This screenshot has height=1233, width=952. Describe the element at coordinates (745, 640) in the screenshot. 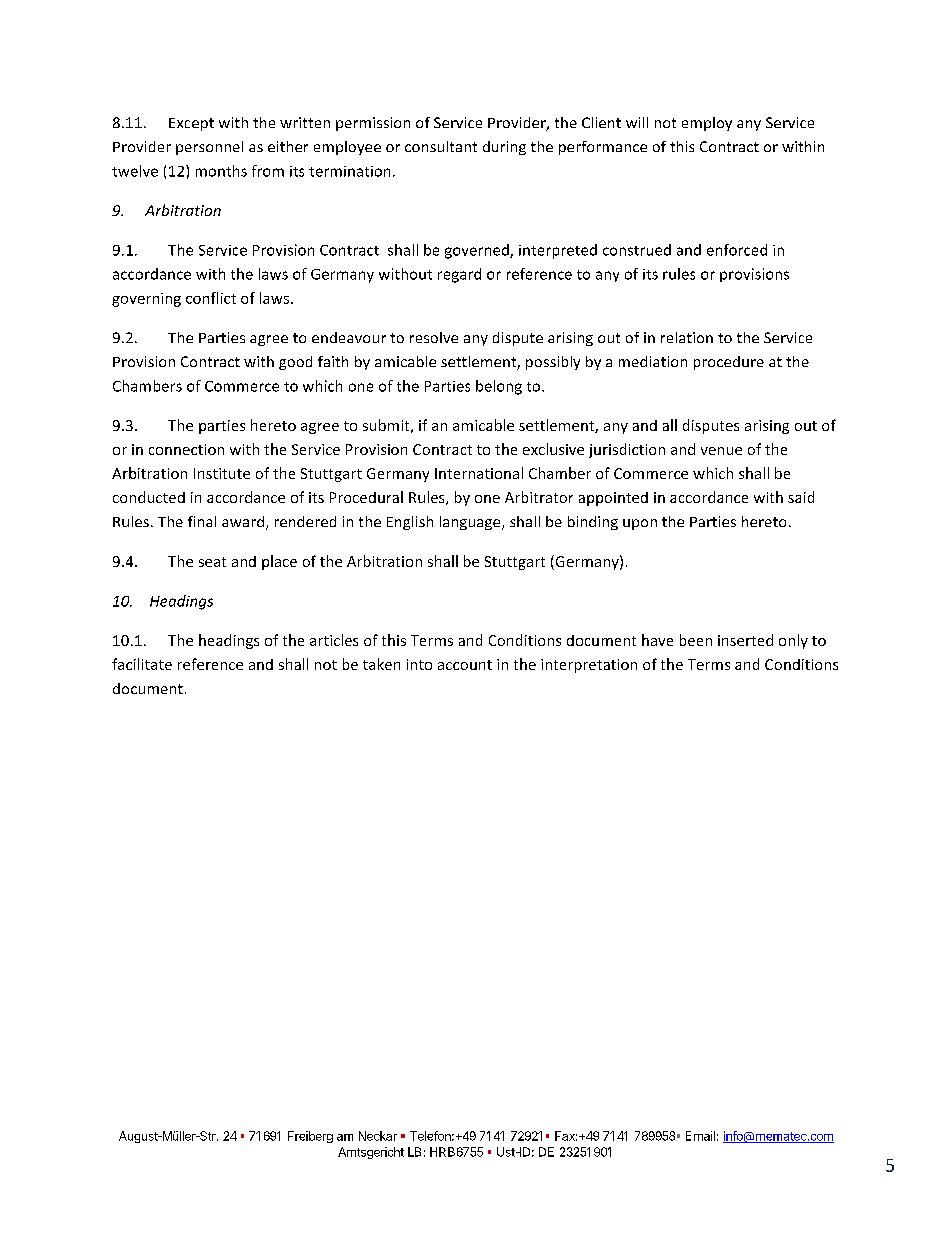

I see `inserted` at that location.
